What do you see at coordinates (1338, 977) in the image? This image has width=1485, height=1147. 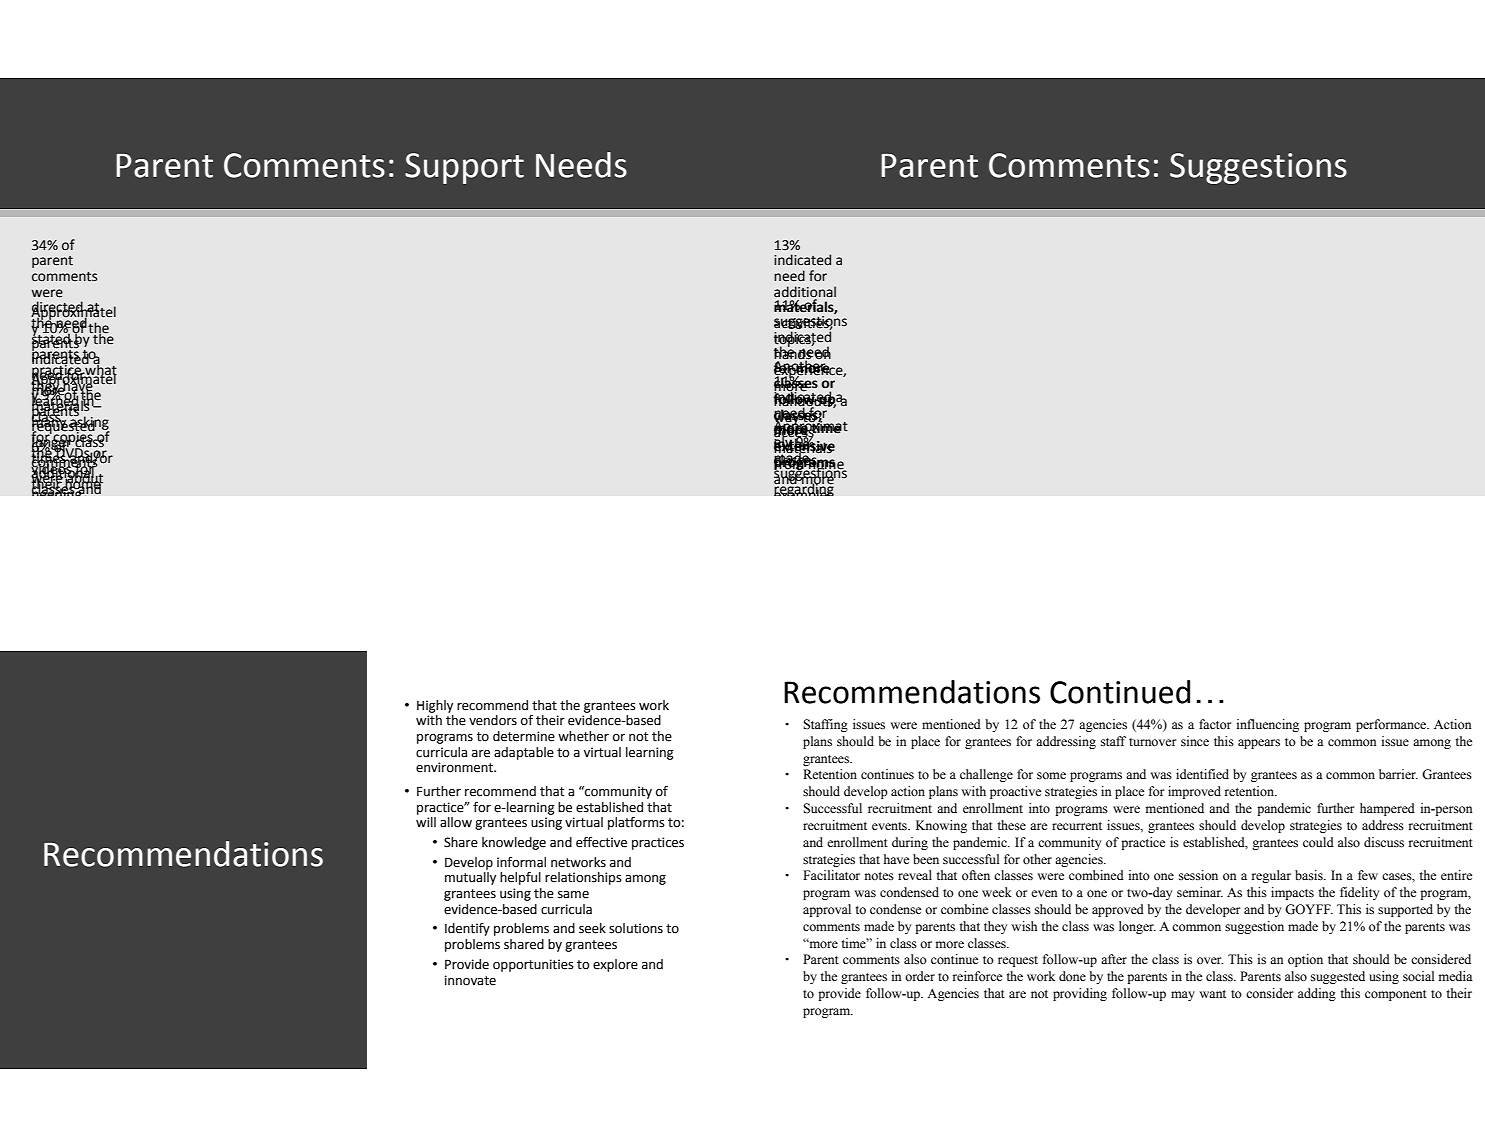 I see `suggested` at bounding box center [1338, 977].
